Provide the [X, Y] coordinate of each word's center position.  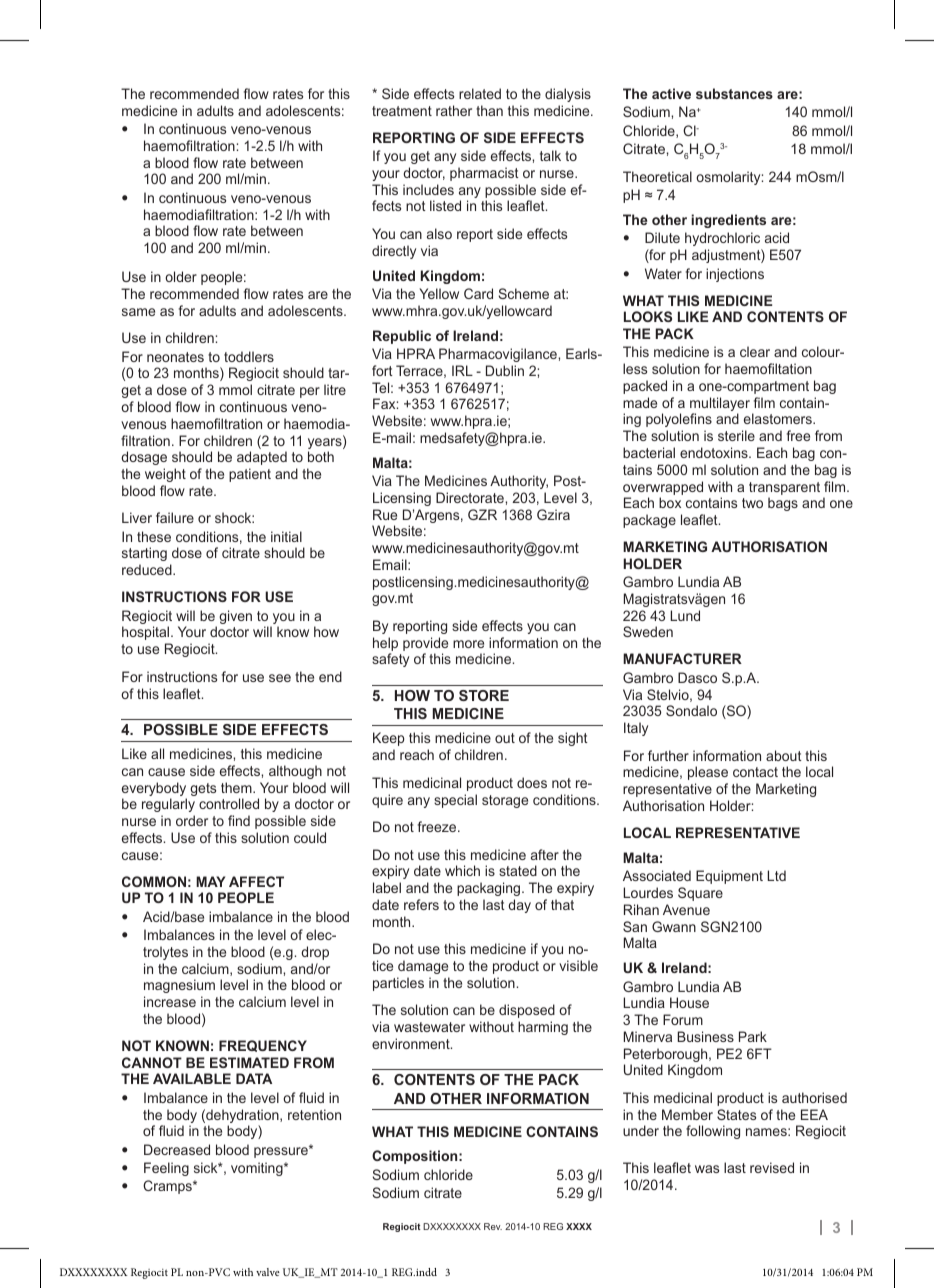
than [489, 110]
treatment [402, 111]
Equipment [729, 877]
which [462, 870]
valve [268, 1272]
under [641, 1130]
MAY [210, 881]
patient [250, 475]
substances [734, 93]
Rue [385, 514]
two [752, 503]
